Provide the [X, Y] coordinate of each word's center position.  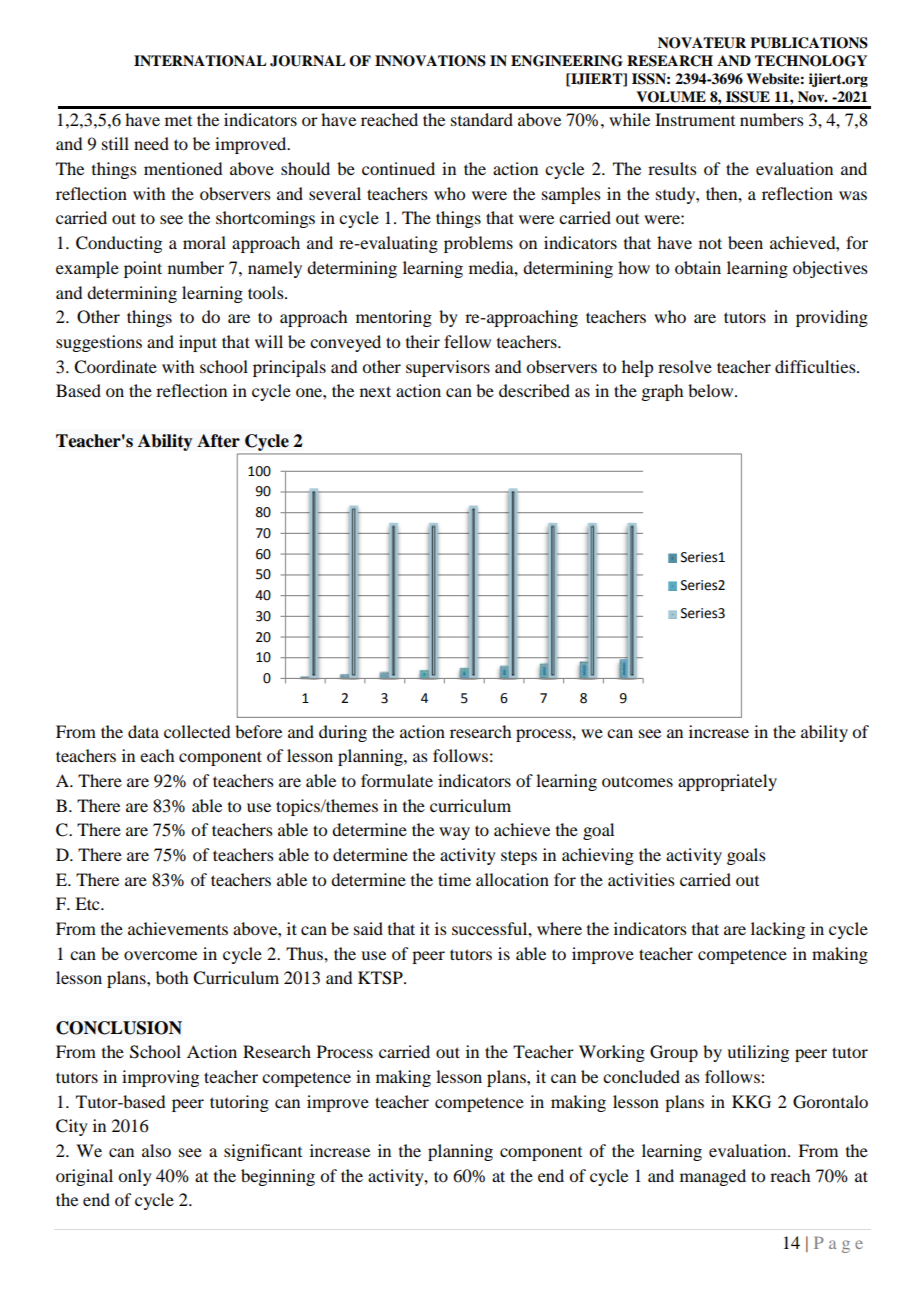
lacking [778, 930]
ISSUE [748, 97]
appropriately [727, 782]
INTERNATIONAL [200, 61]
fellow [467, 341]
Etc [88, 903]
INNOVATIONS [430, 61]
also [156, 1150]
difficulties [816, 366]
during [343, 733]
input [198, 343]
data [143, 731]
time [454, 879]
